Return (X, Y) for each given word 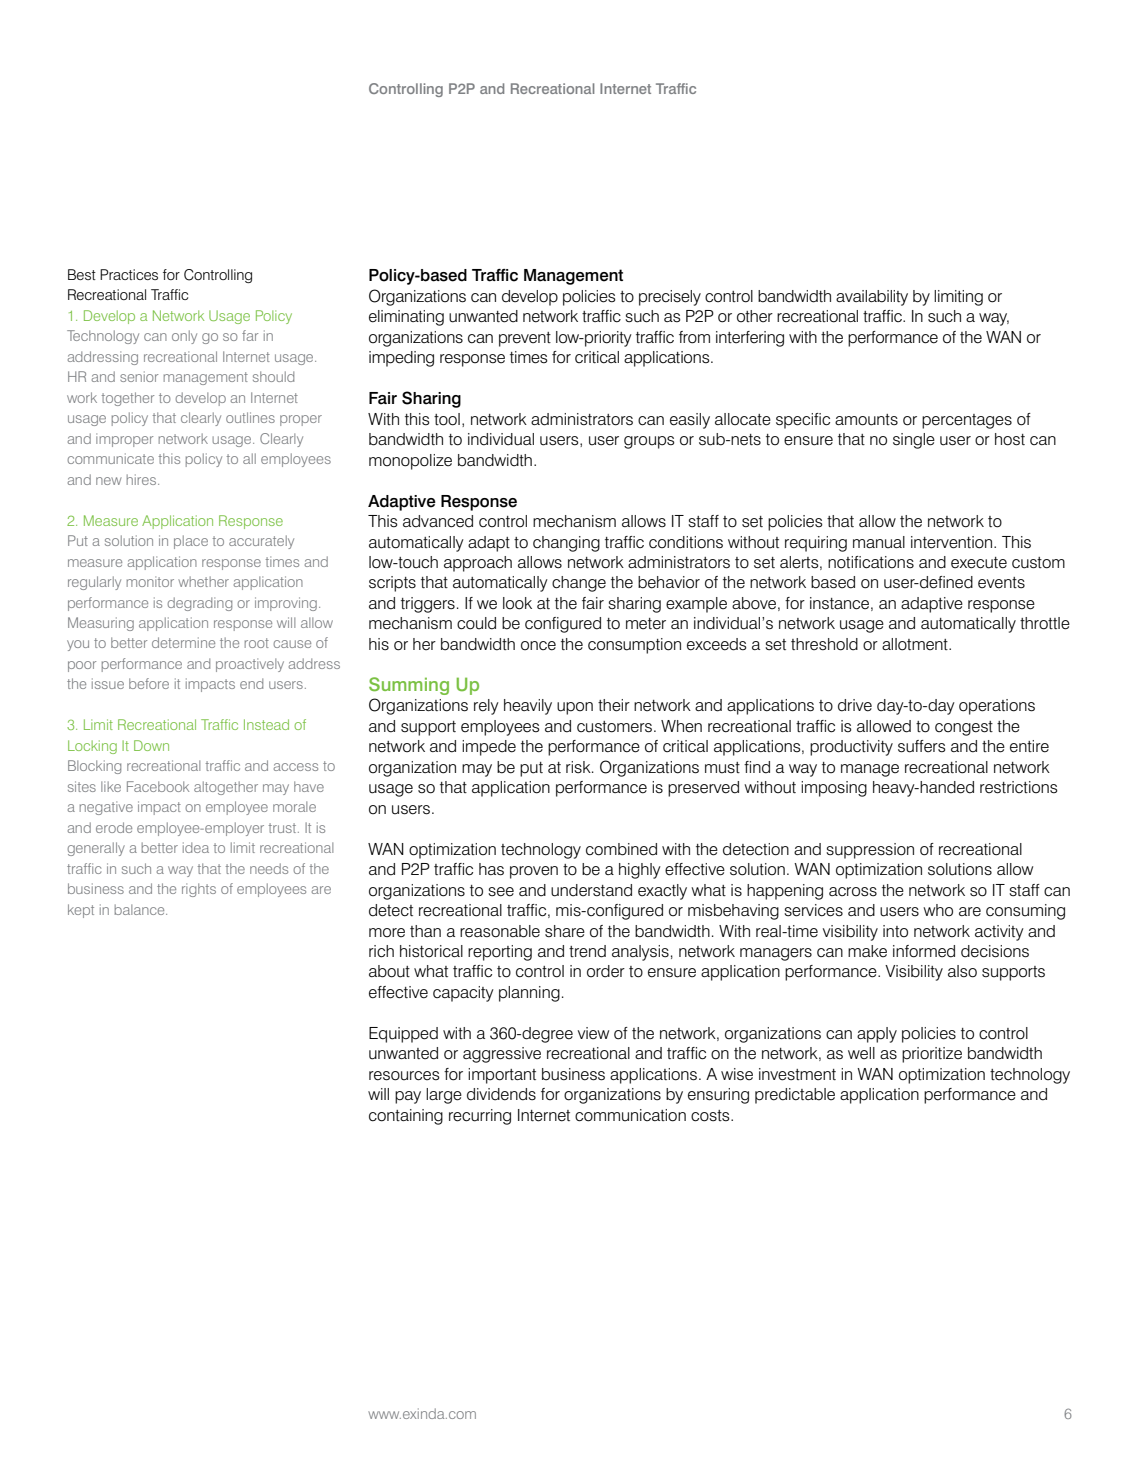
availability (872, 298)
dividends (501, 1094)
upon (575, 708)
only (184, 337)
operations (997, 707)
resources (404, 1076)
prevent (525, 339)
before (149, 683)
